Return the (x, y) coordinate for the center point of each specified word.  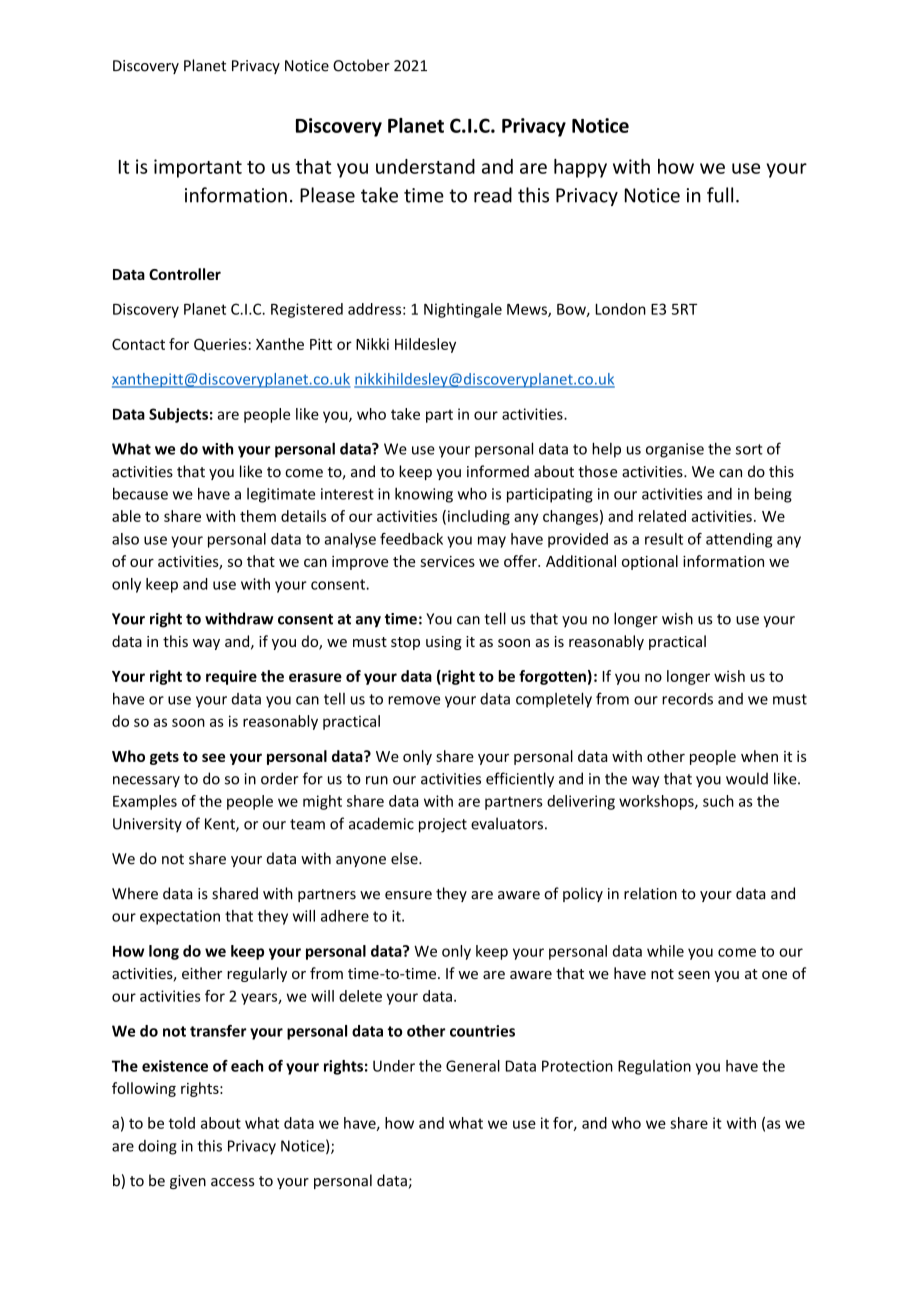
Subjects (178, 415)
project (443, 825)
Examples (145, 802)
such (718, 801)
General (473, 1066)
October (361, 65)
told (182, 1123)
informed (498, 471)
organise (675, 450)
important (198, 168)
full (720, 195)
